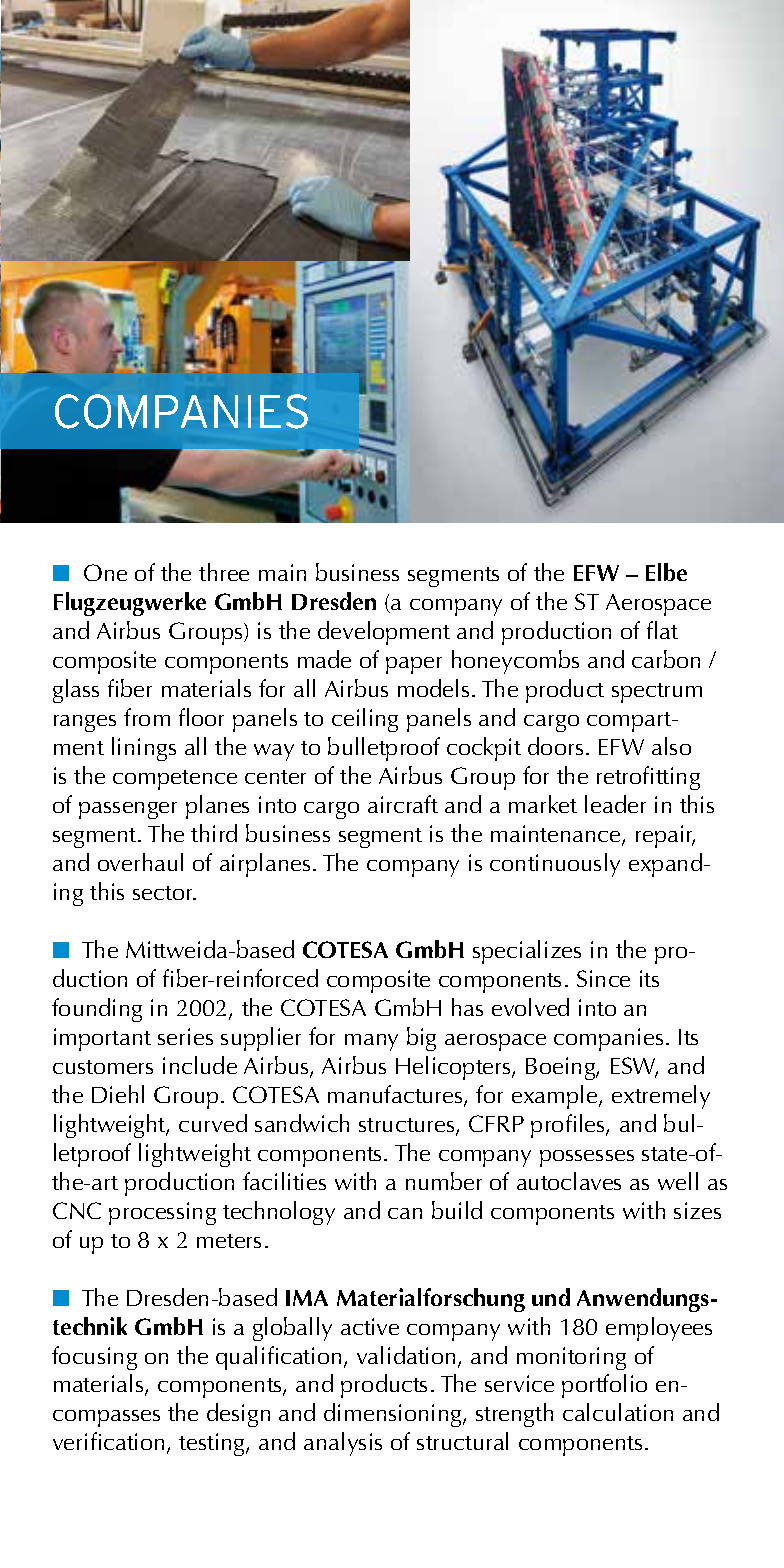  Describe the element at coordinates (224, 572) in the screenshot. I see `three` at that location.
